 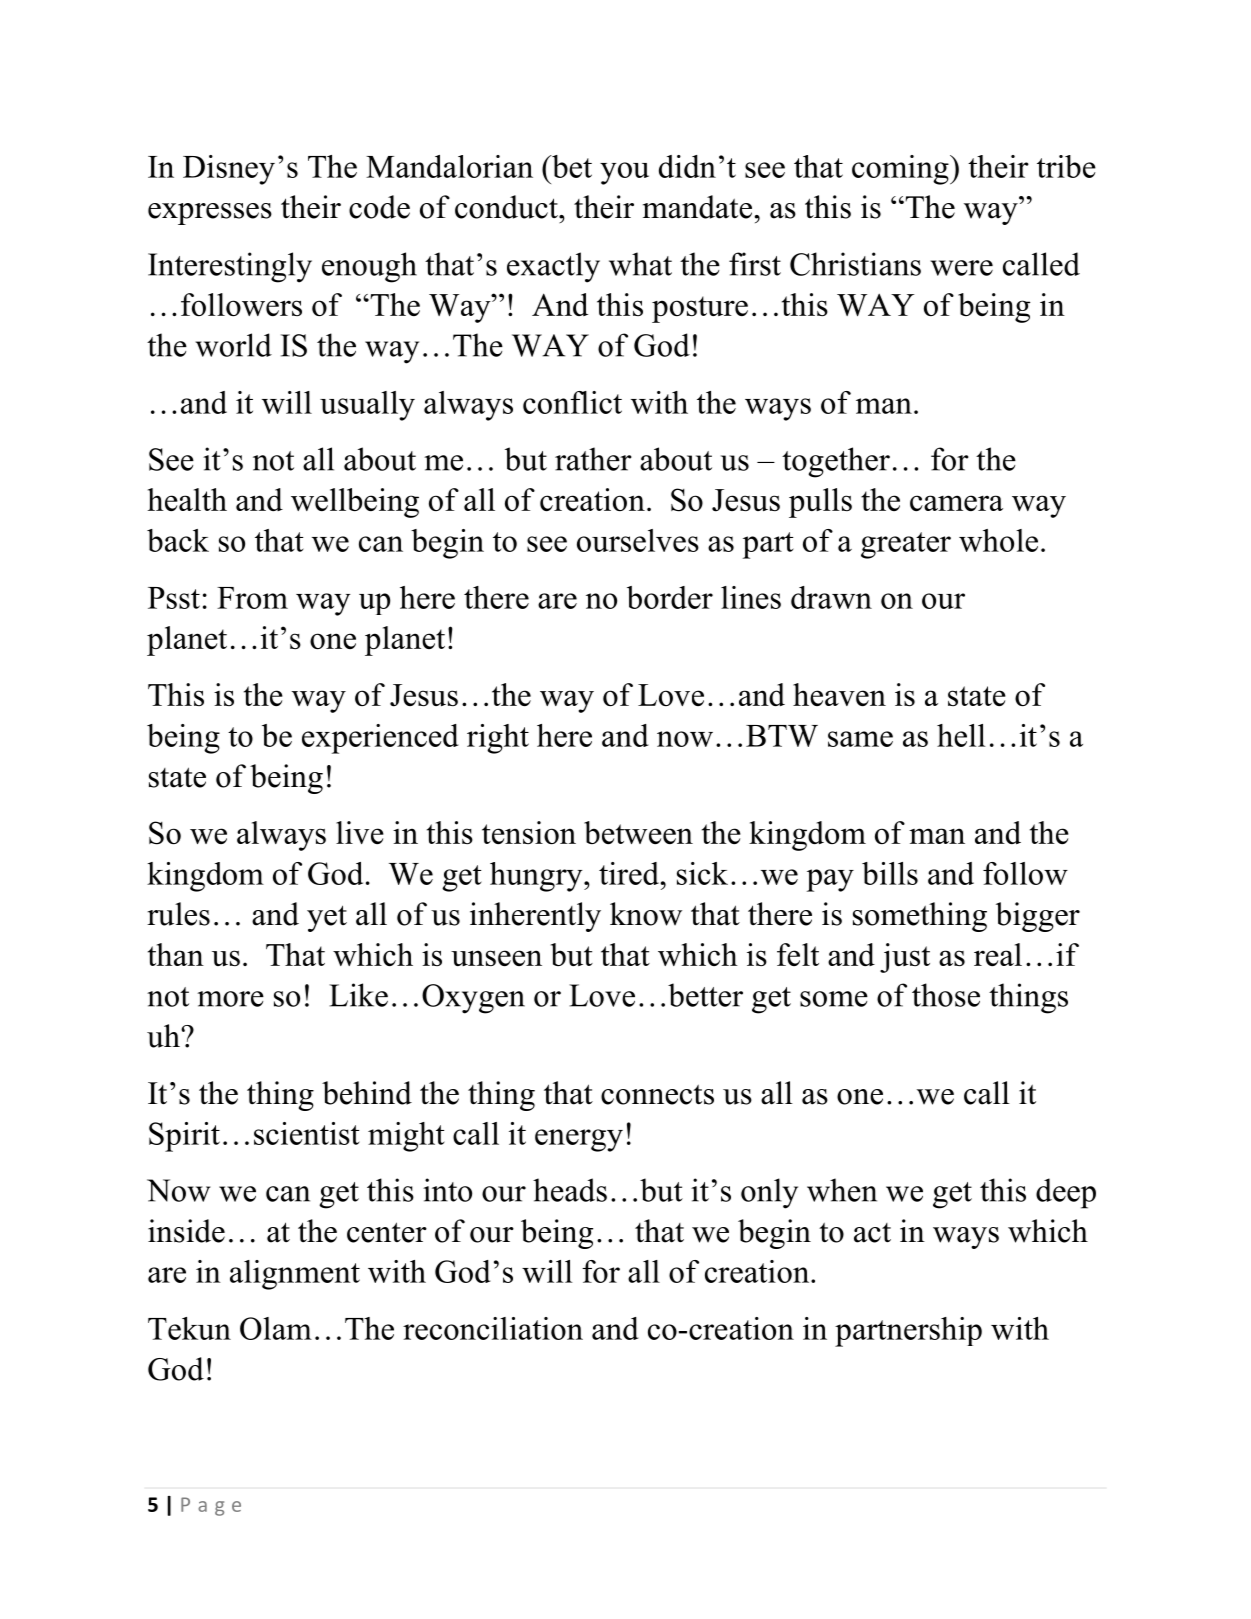 I want to click on those, so click(x=946, y=995).
